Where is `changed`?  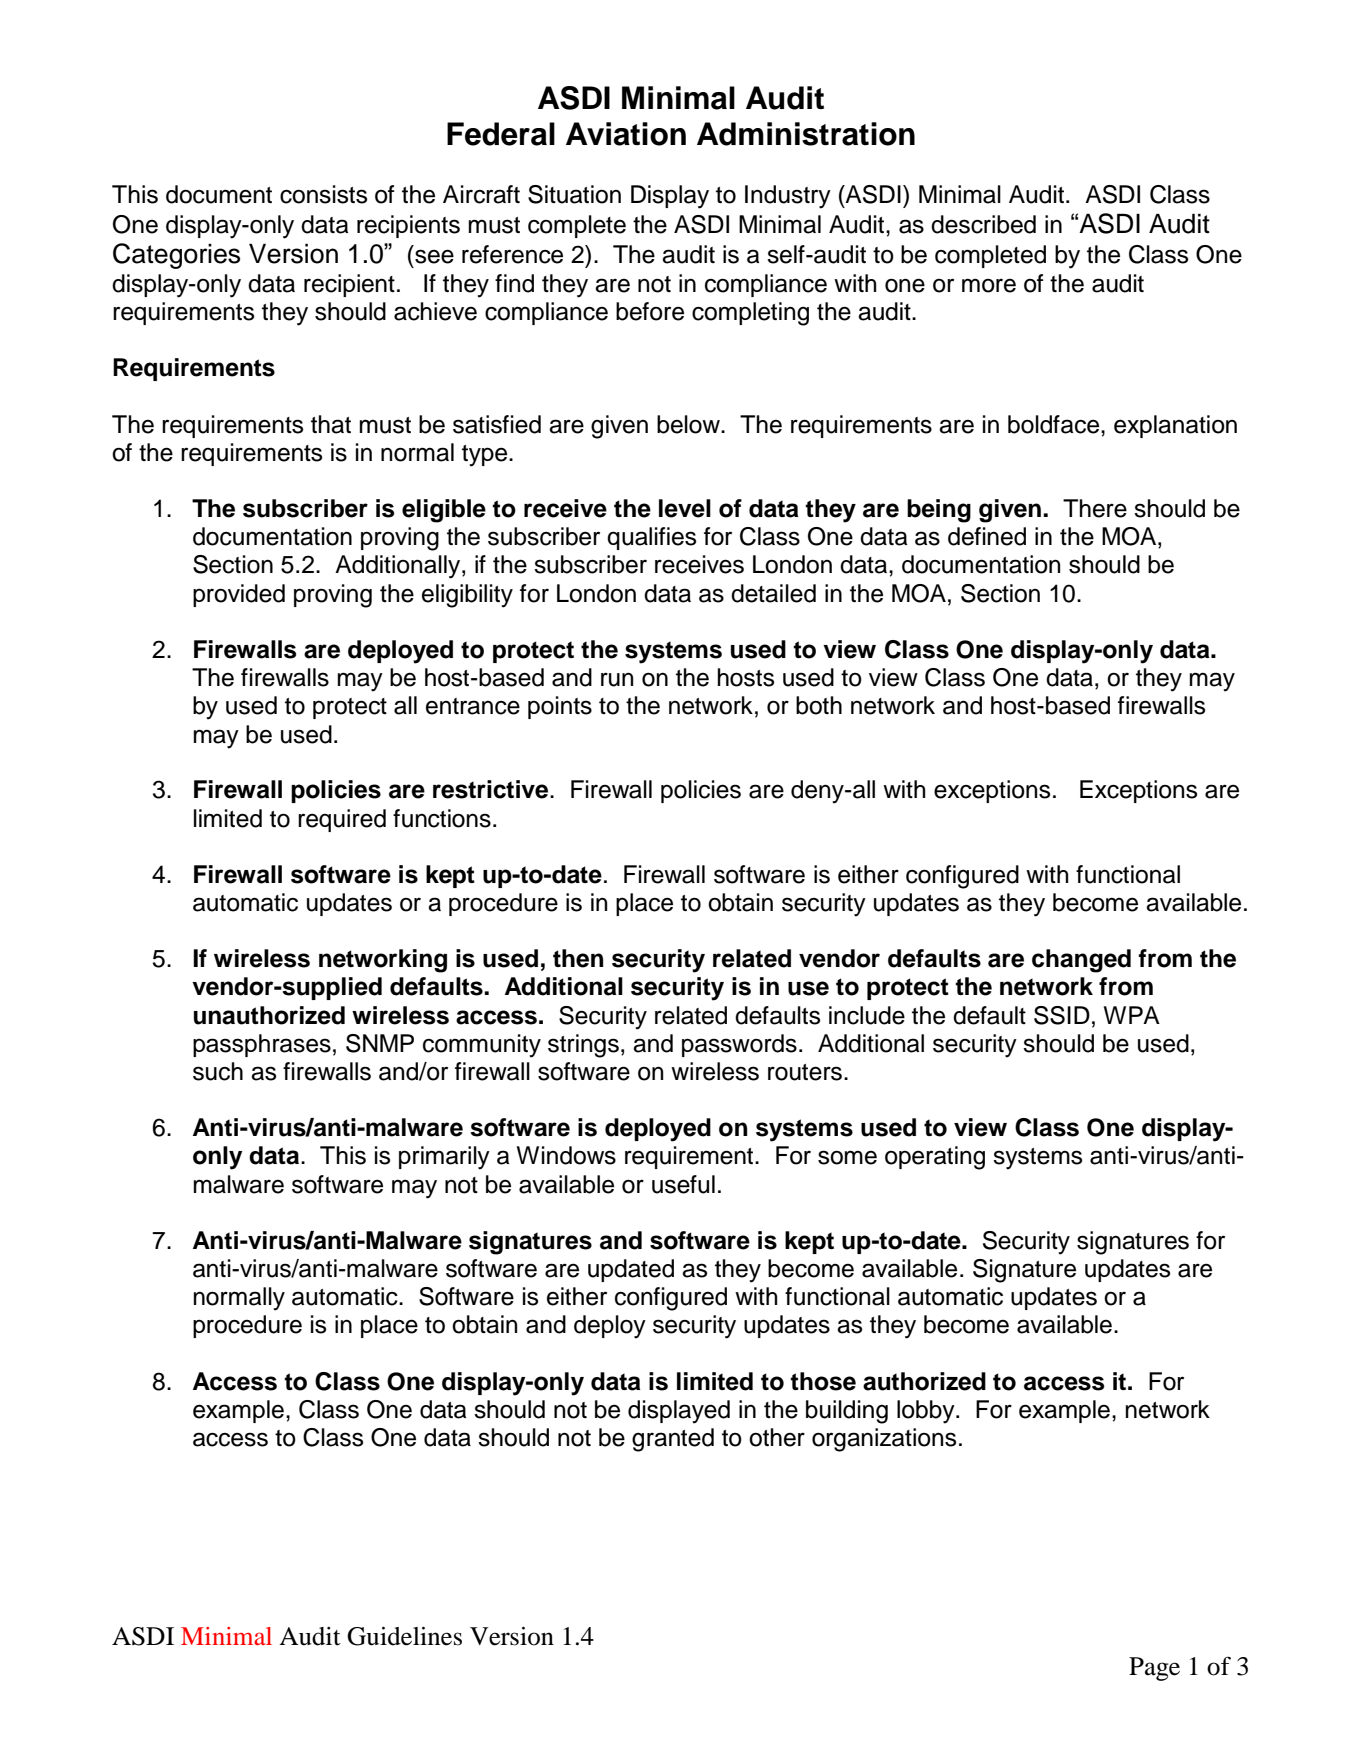 changed is located at coordinates (1081, 961).
